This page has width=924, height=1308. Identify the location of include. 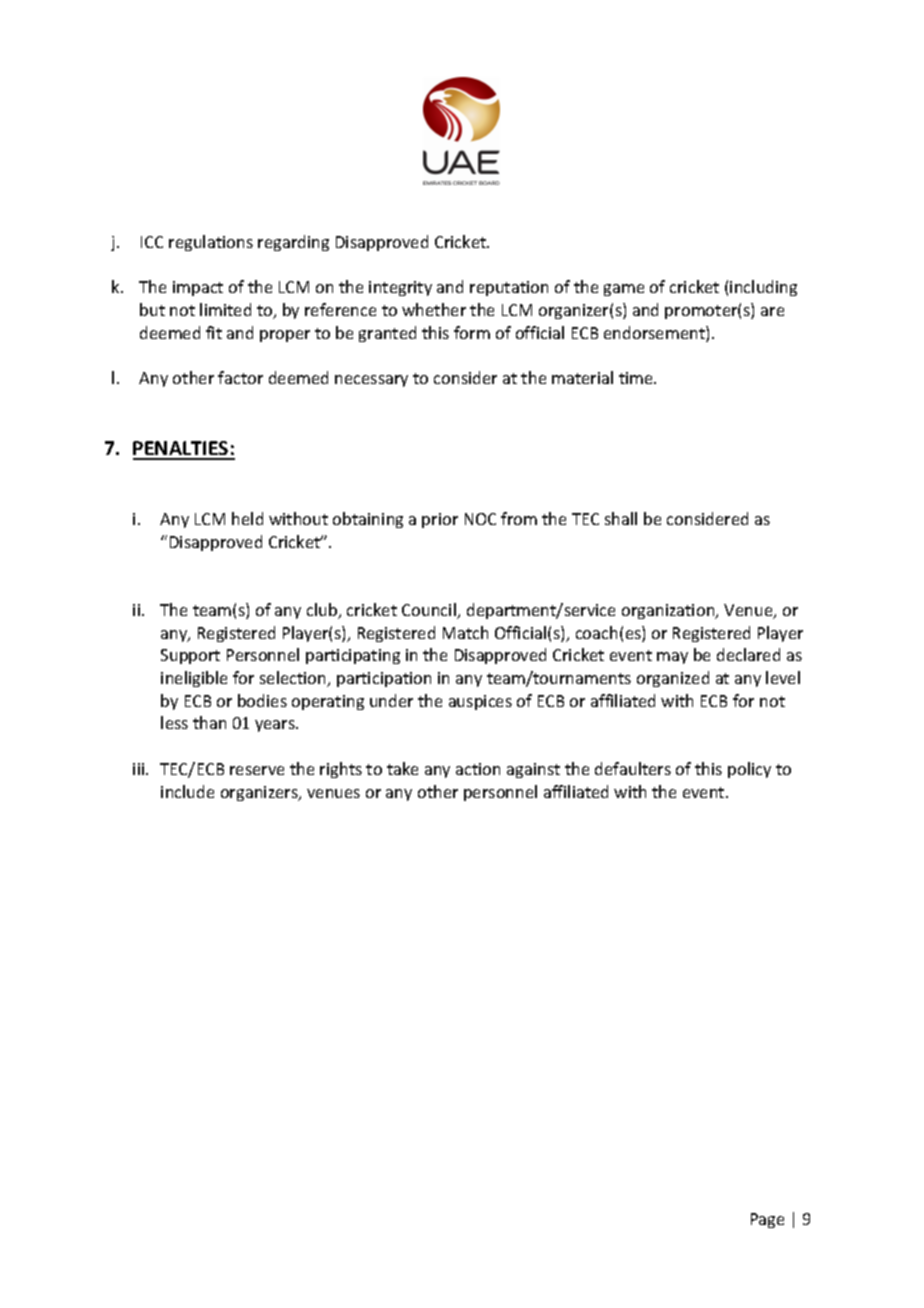
(187, 791).
